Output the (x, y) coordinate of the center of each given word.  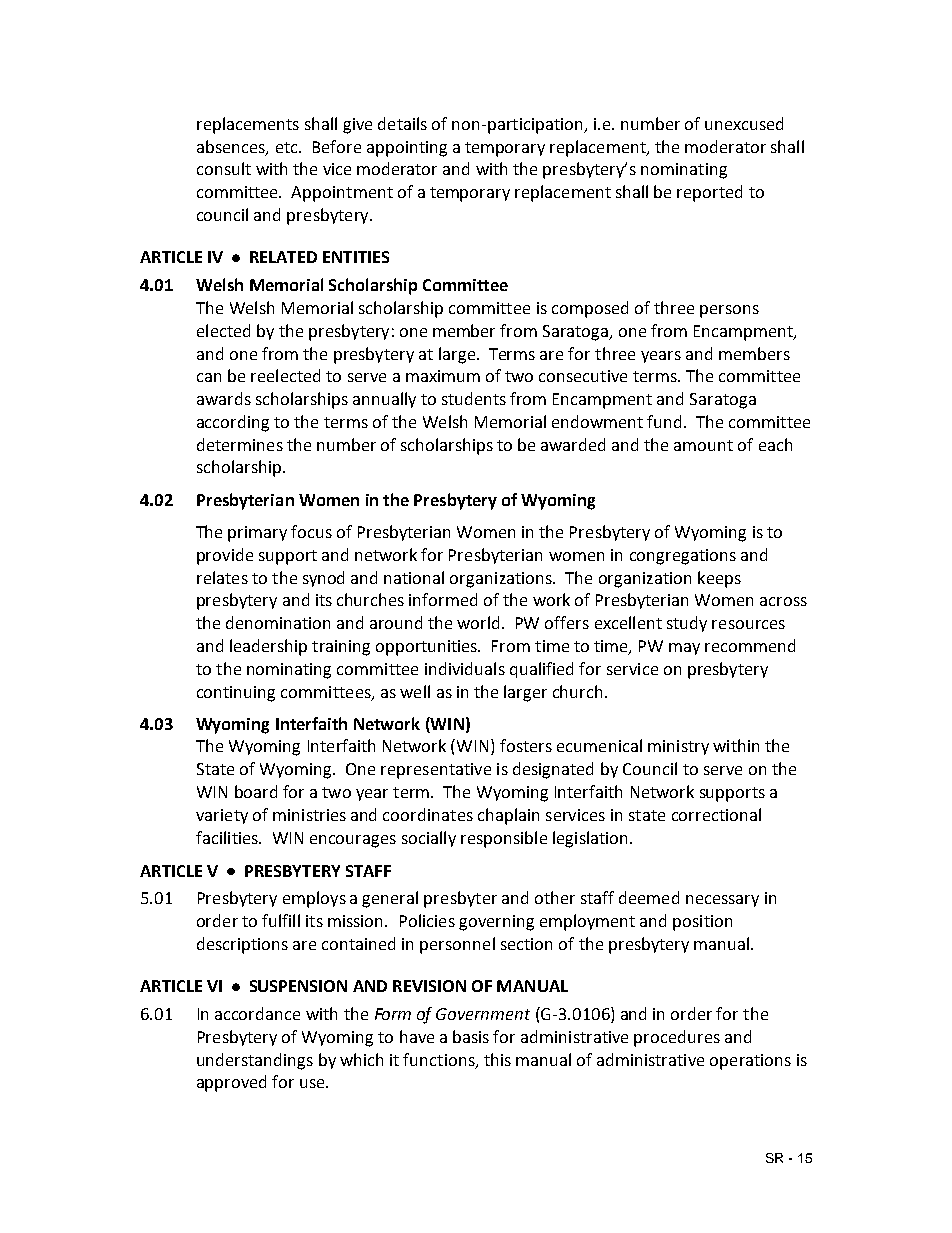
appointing (407, 149)
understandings (255, 1061)
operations (750, 1062)
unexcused (744, 123)
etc (288, 147)
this (497, 1059)
